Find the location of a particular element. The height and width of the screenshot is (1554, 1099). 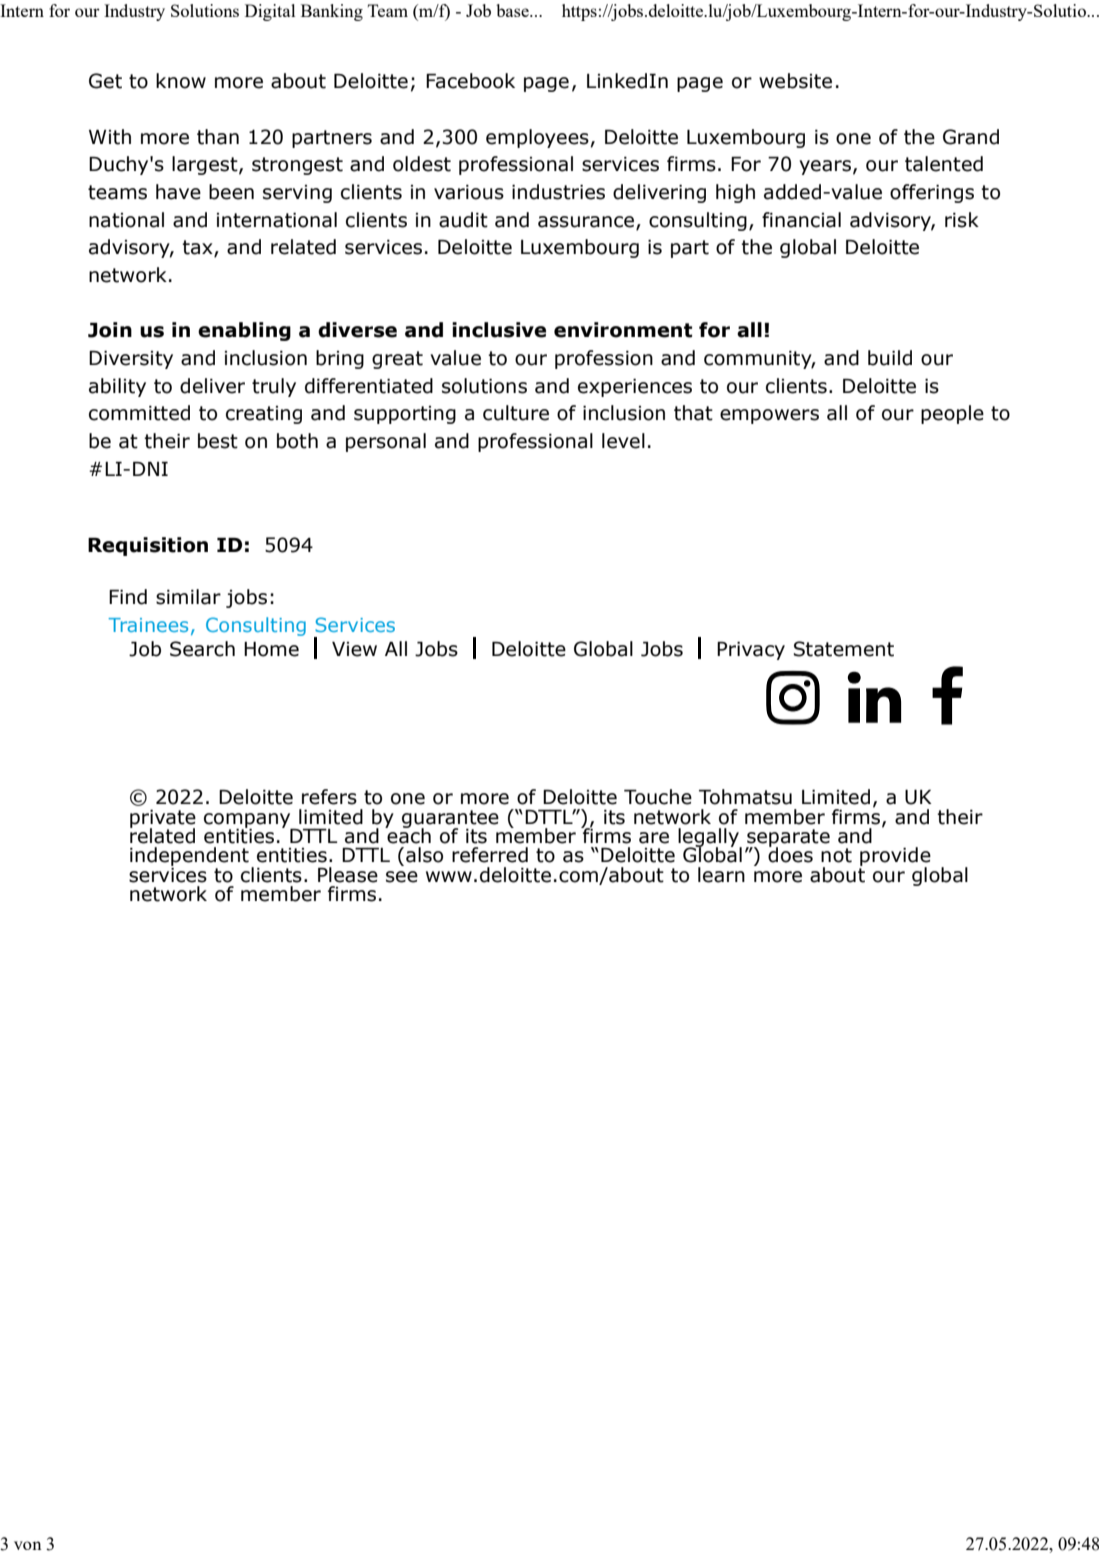

committed is located at coordinates (139, 413).
